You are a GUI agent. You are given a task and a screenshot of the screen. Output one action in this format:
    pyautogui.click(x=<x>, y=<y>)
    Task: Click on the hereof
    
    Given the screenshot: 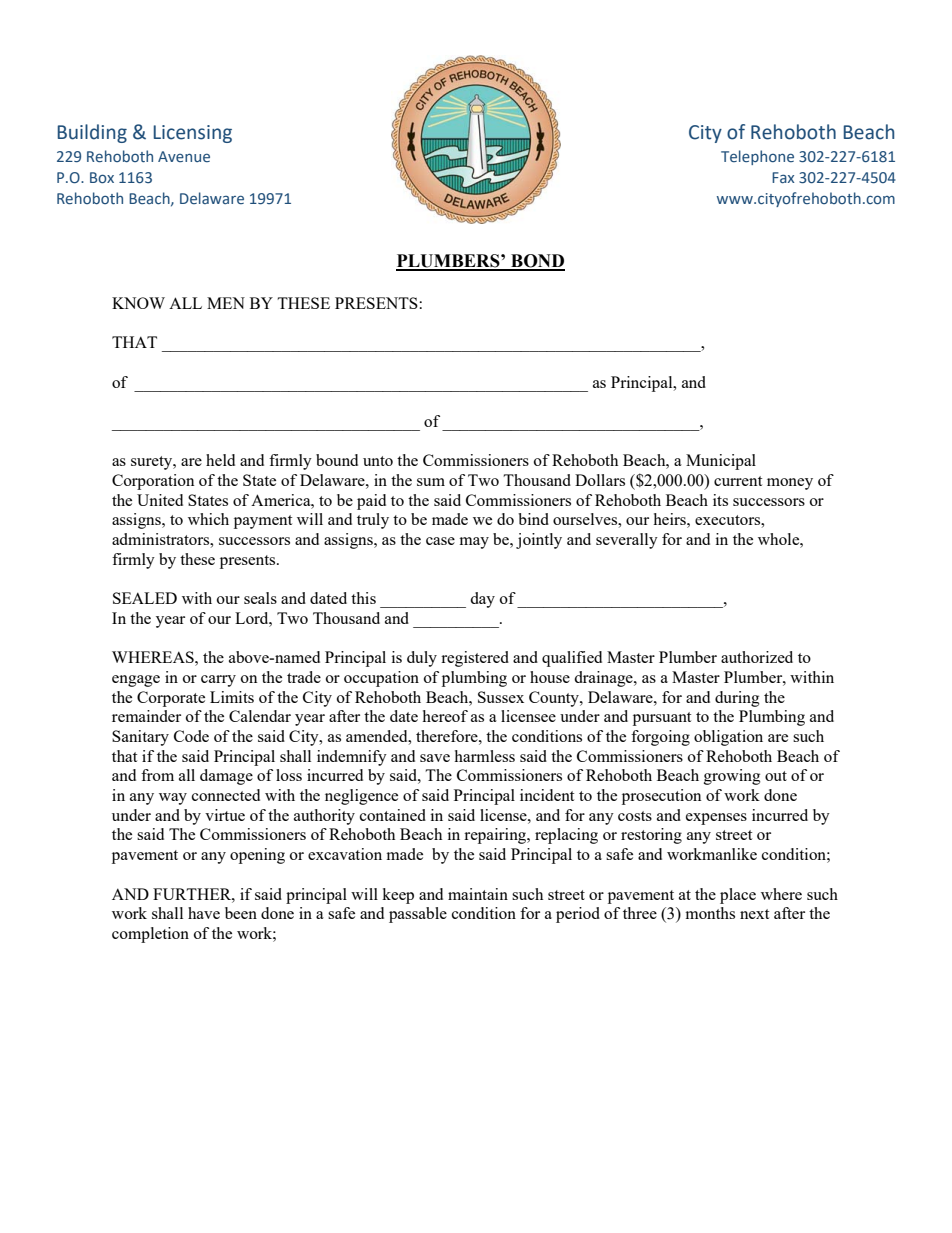 What is the action you would take?
    pyautogui.click(x=445, y=716)
